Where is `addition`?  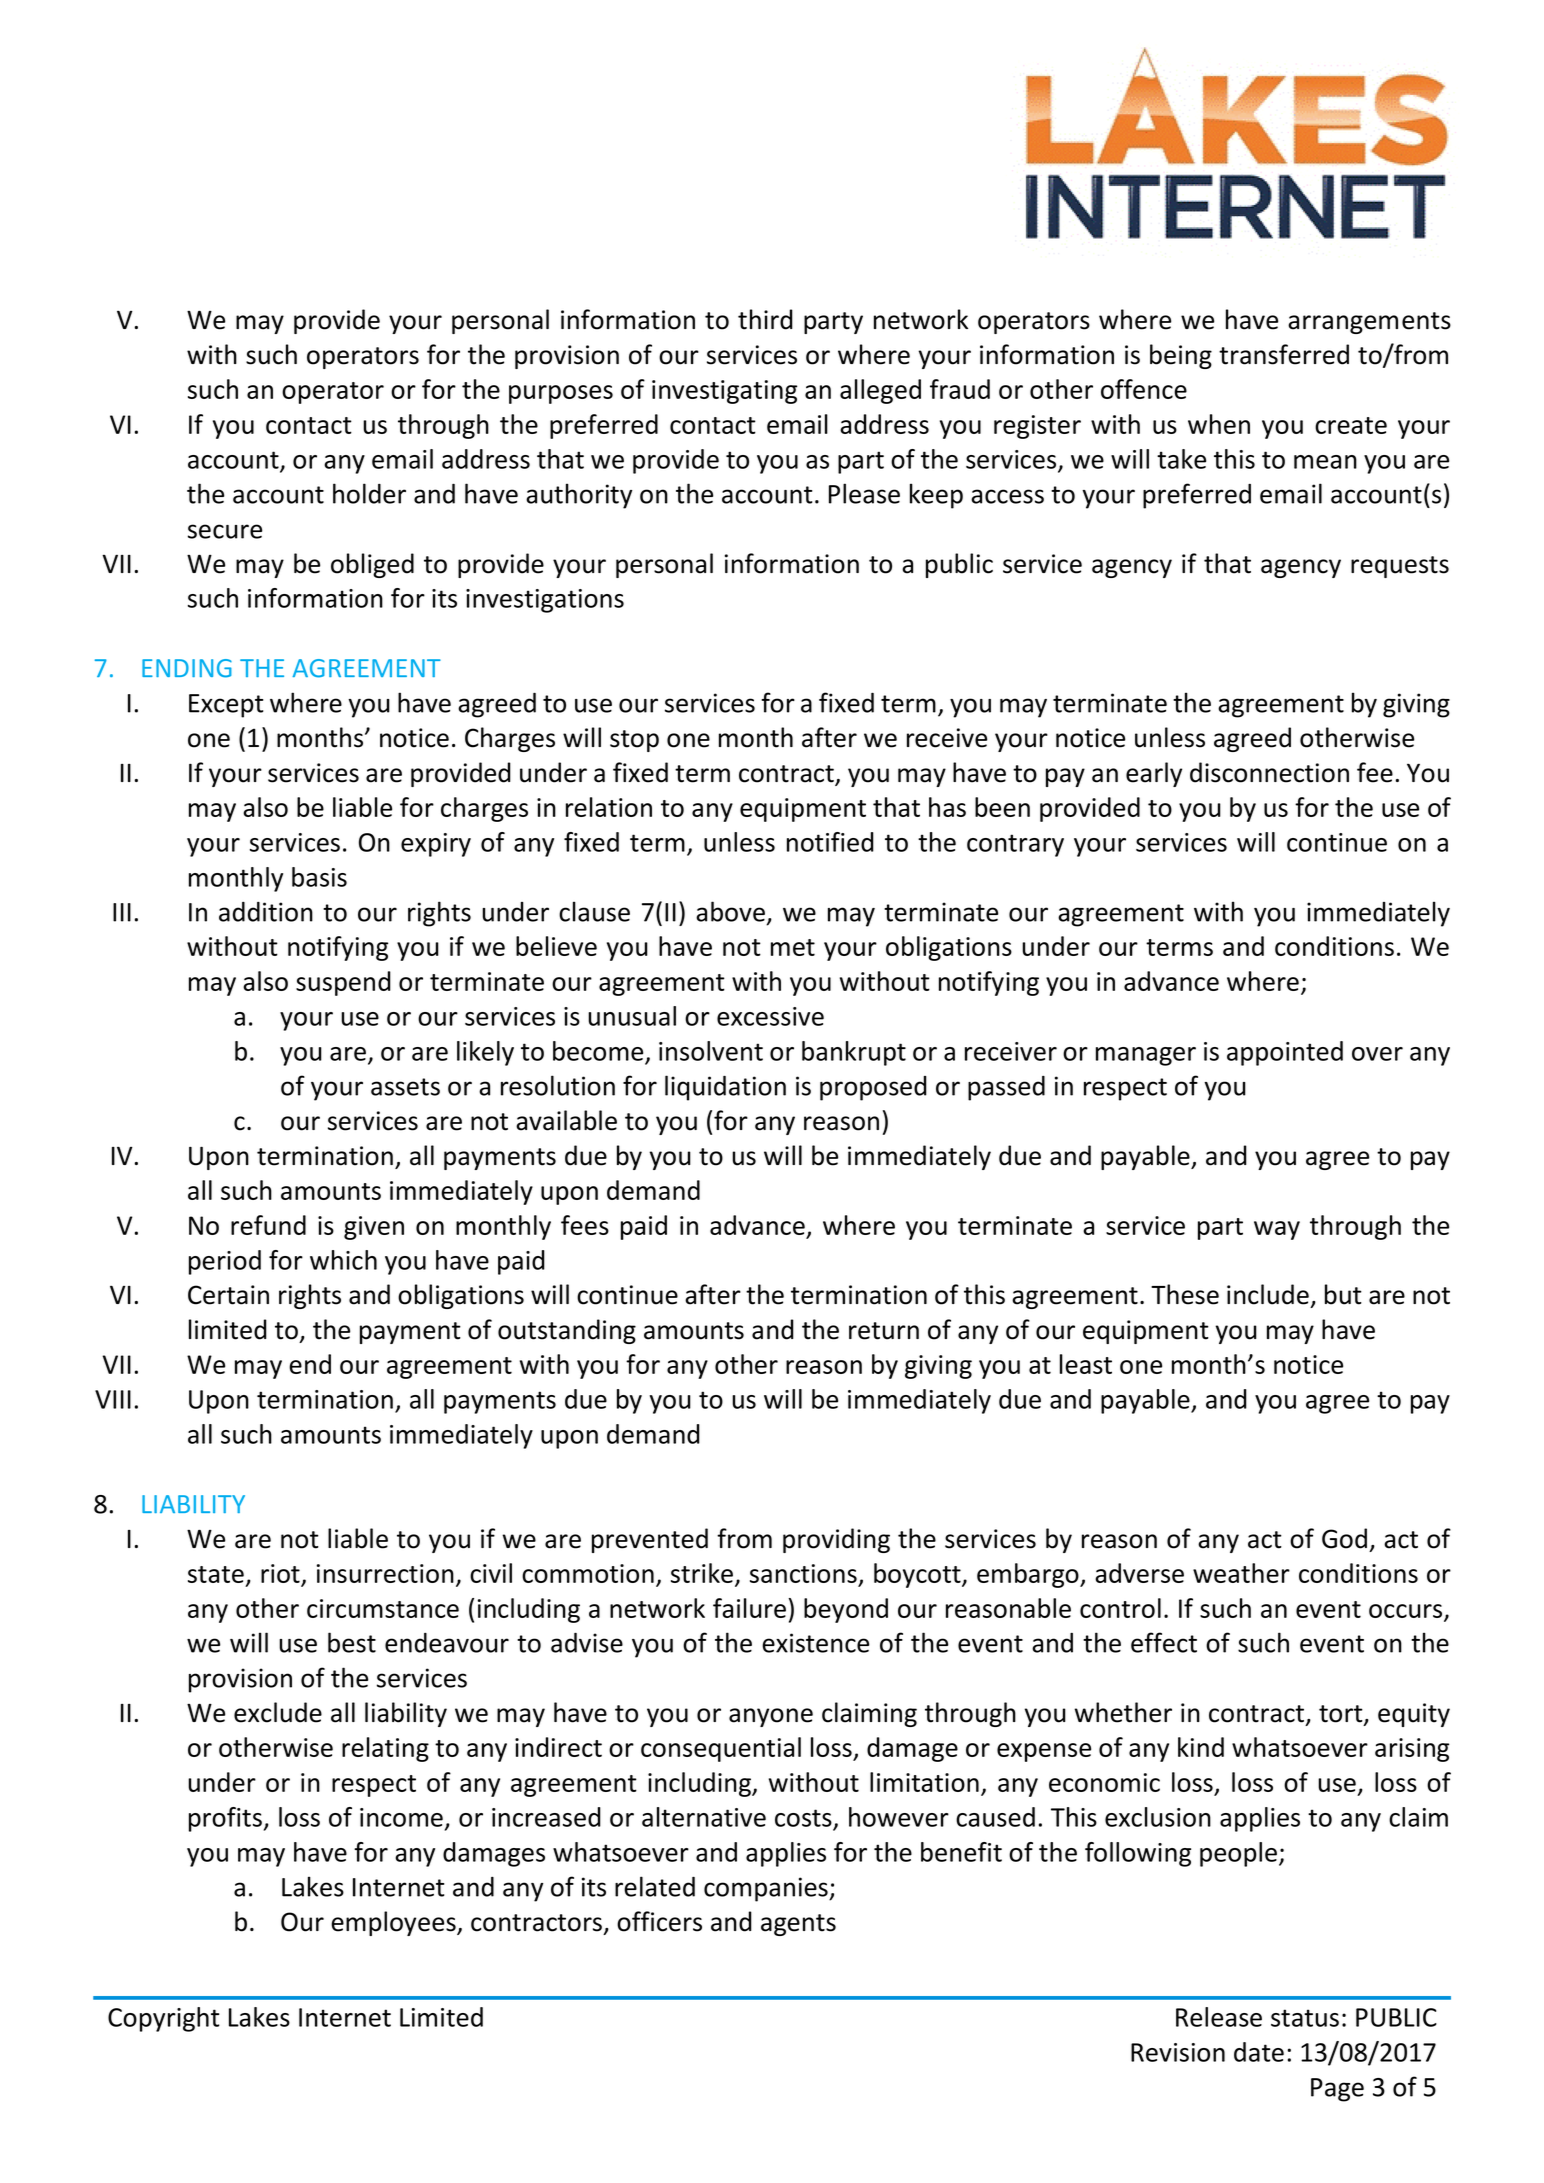 addition is located at coordinates (266, 912).
